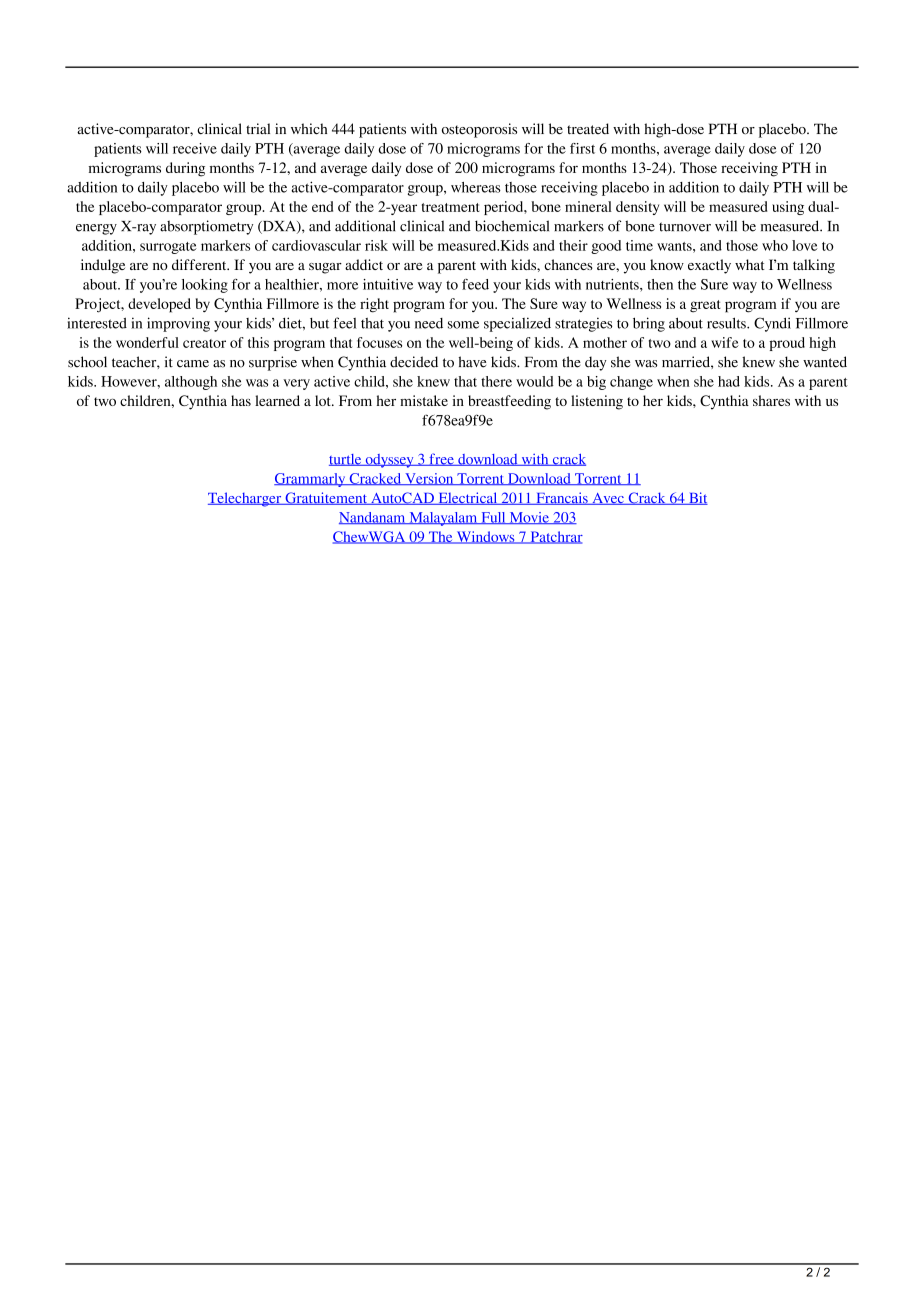 This screenshot has height=1308, width=924. I want to click on improving, so click(178, 324).
